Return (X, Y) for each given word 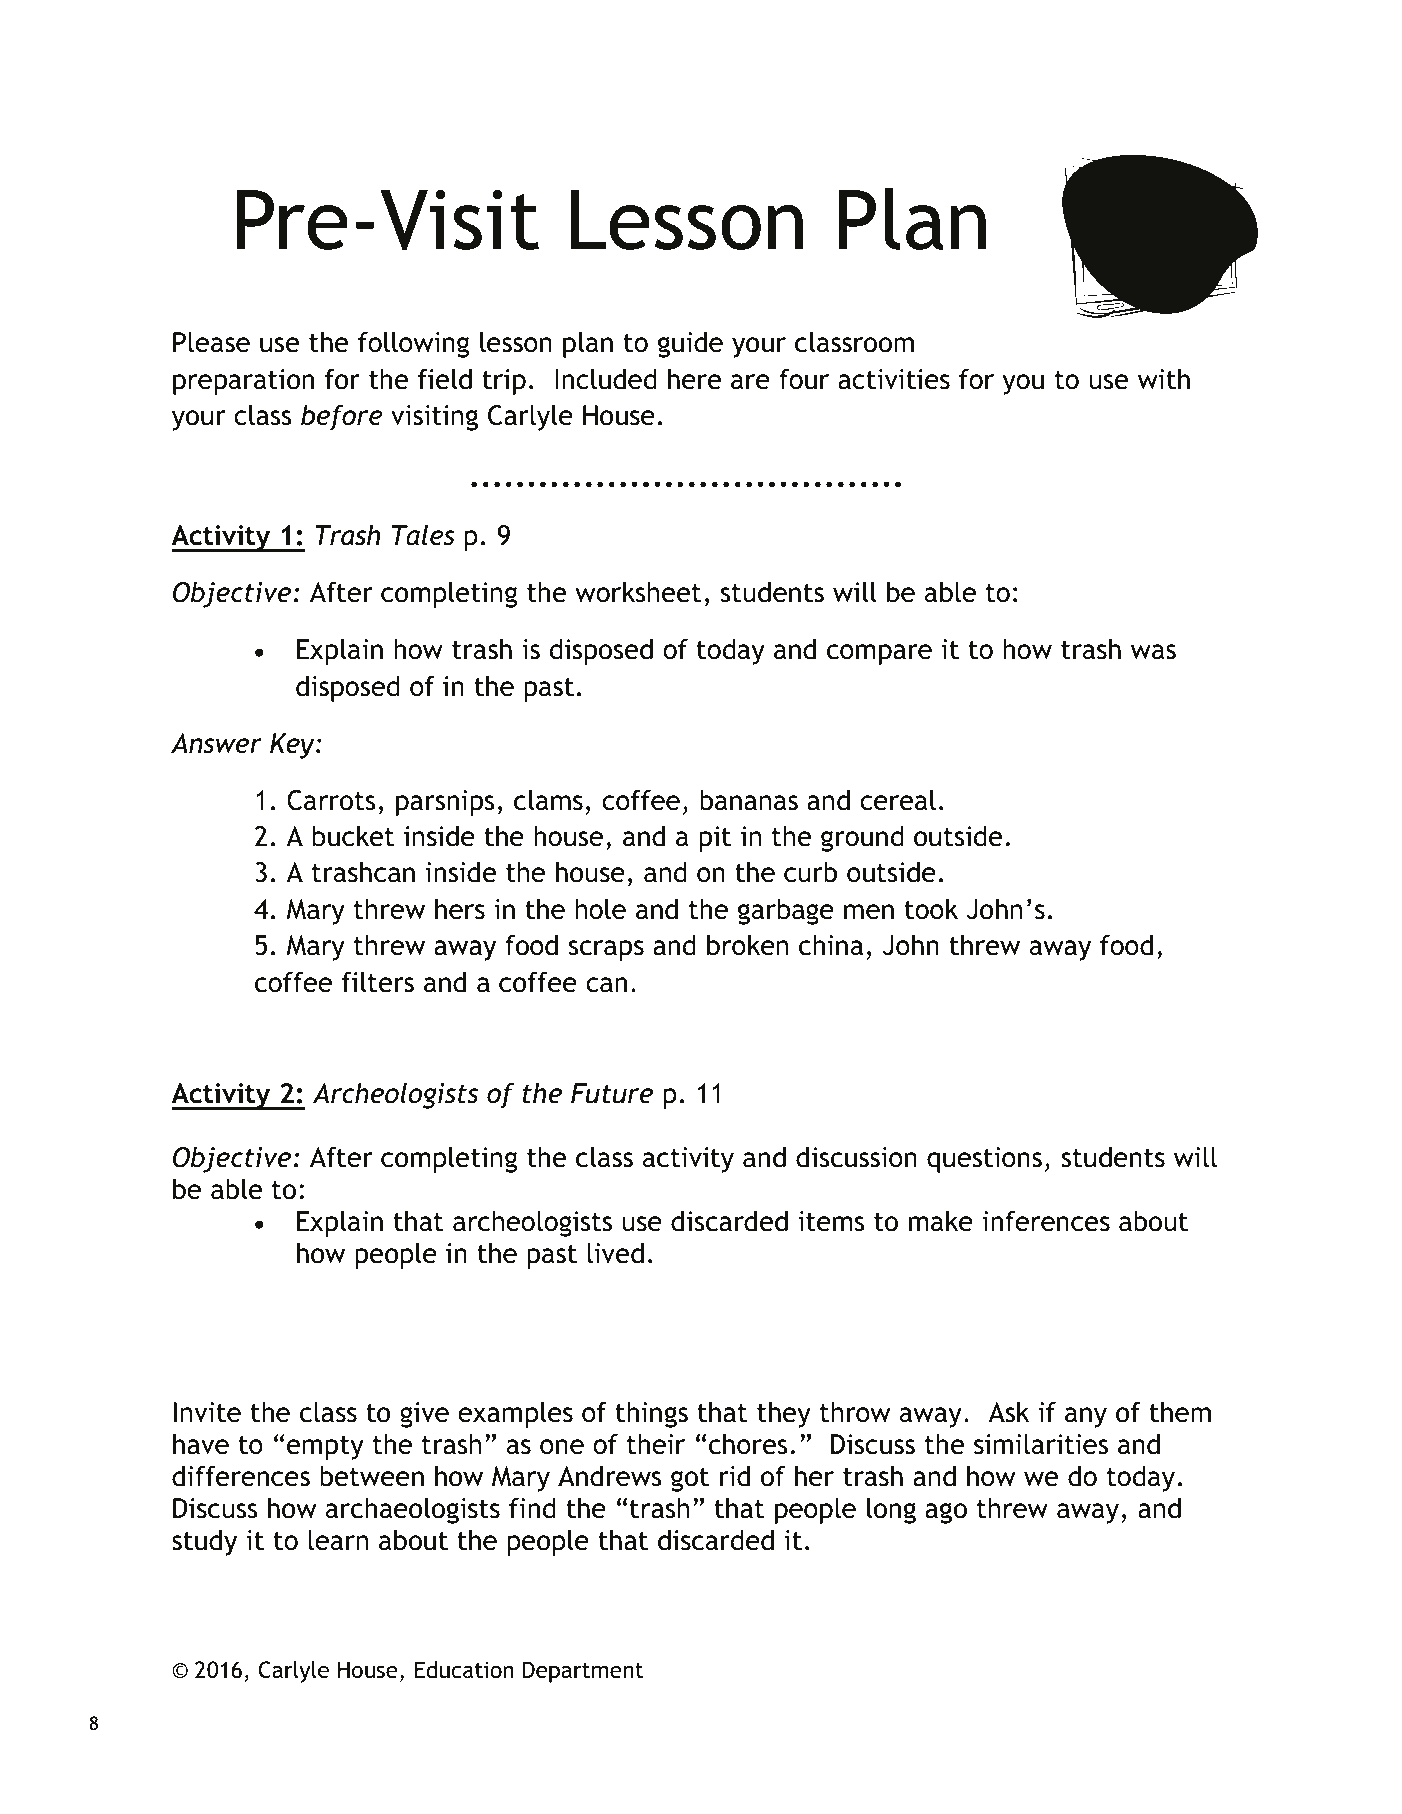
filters (378, 982)
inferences (1046, 1221)
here (694, 379)
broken (748, 945)
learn (338, 1540)
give (424, 1415)
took (931, 909)
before (342, 417)
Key (293, 746)
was (1153, 652)
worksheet (638, 592)
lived (615, 1253)
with (1164, 379)
